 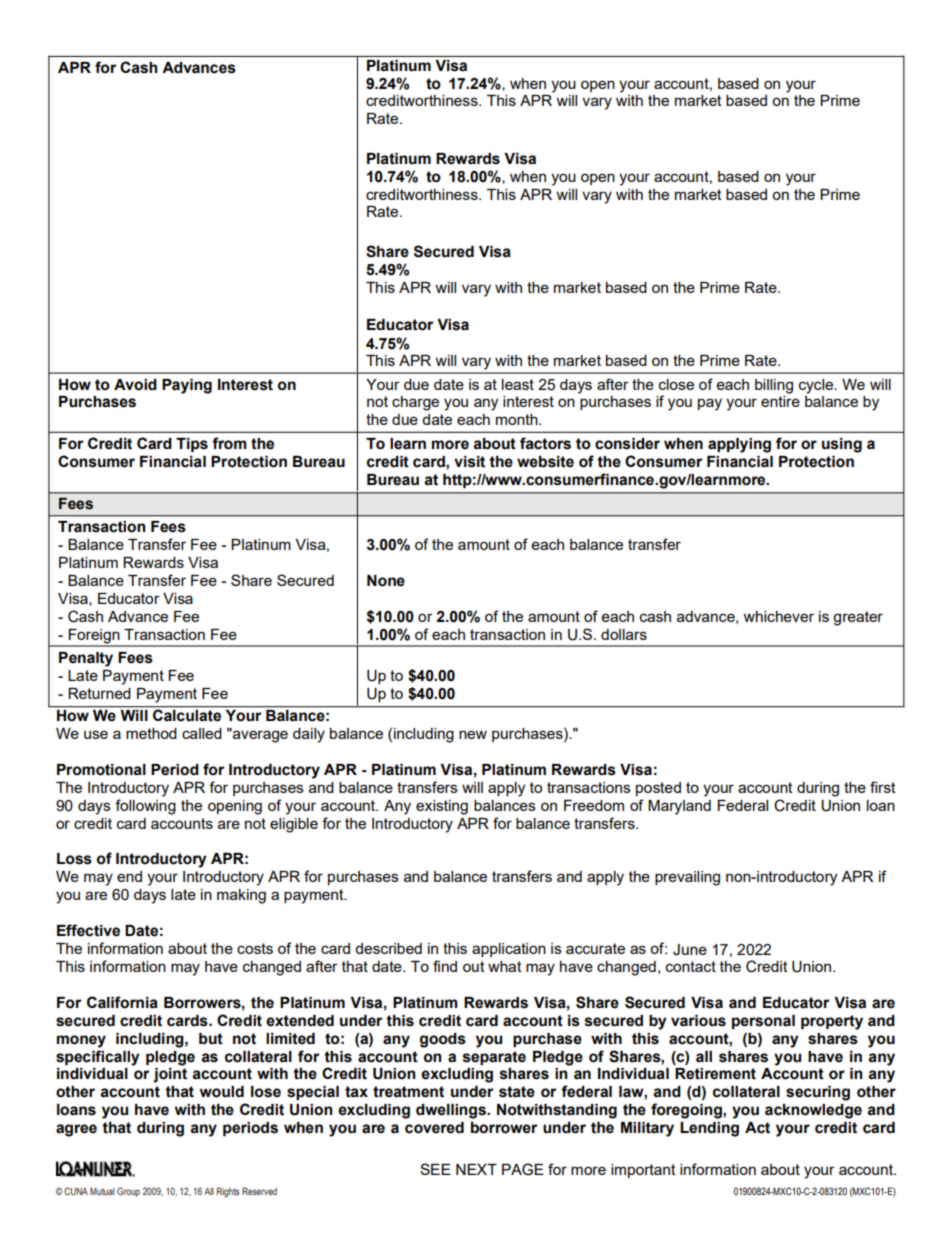 What do you see at coordinates (509, 950) in the page?
I see `application` at bounding box center [509, 950].
